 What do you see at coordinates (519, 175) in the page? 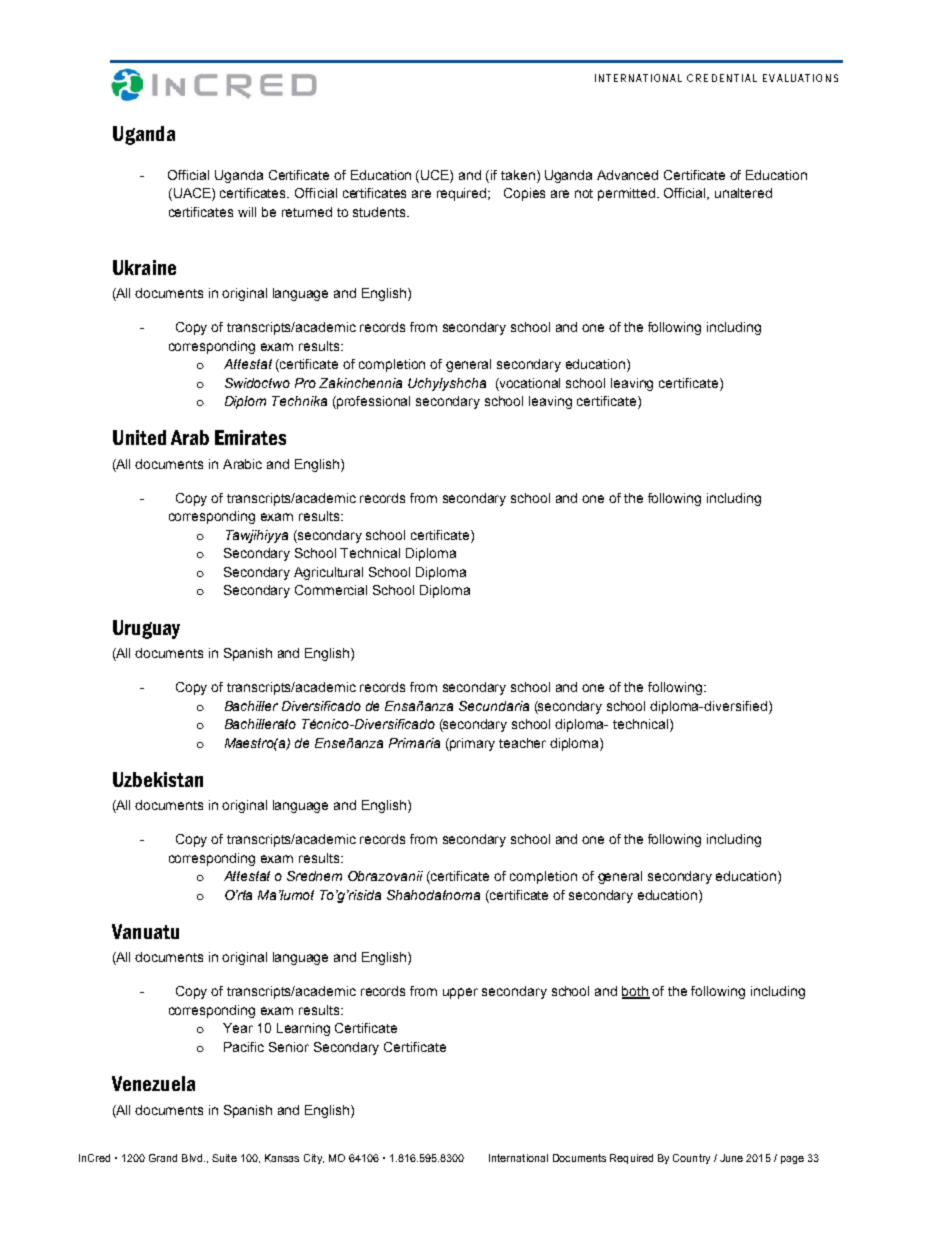
I see `taken` at bounding box center [519, 175].
